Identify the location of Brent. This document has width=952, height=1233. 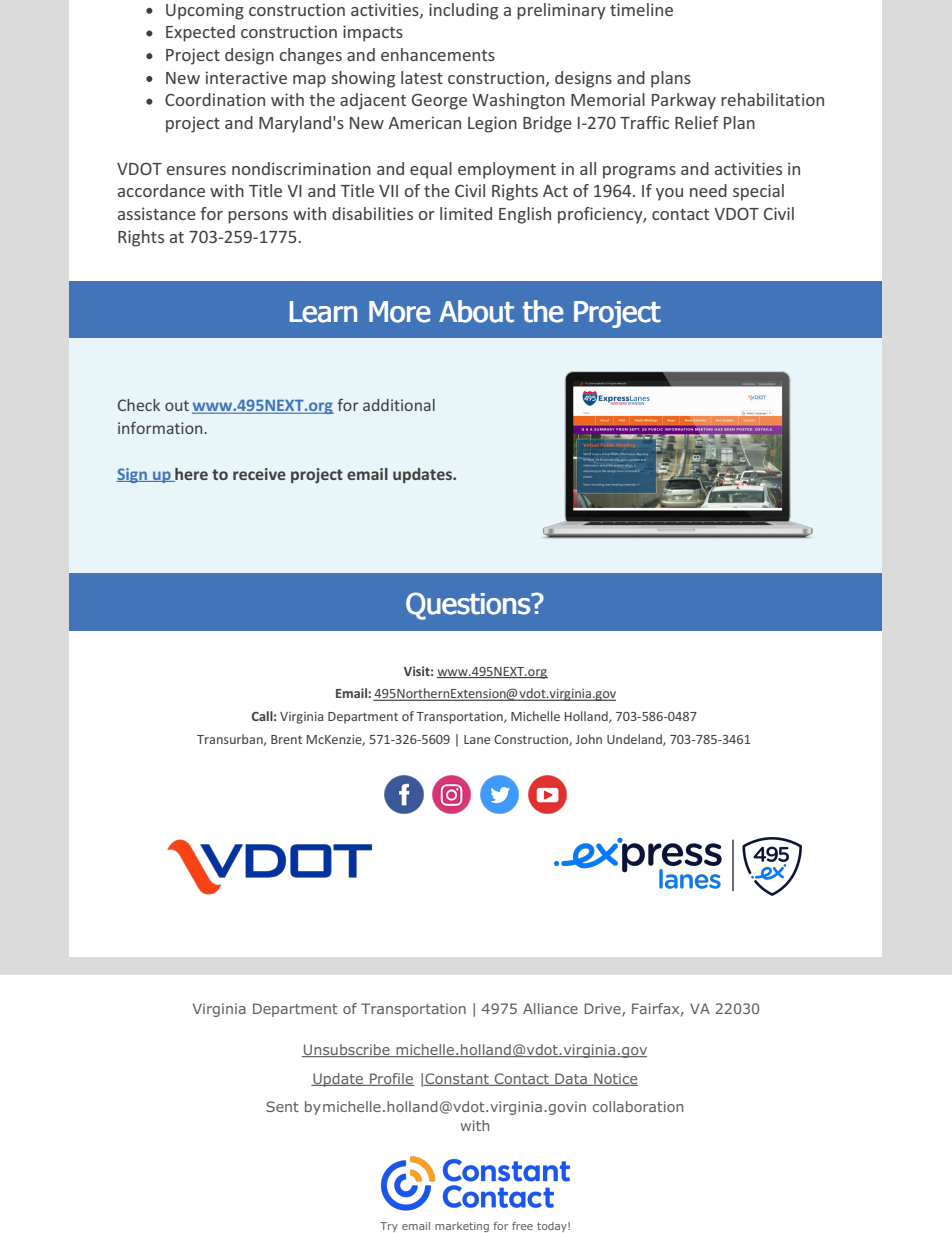
(286, 739).
